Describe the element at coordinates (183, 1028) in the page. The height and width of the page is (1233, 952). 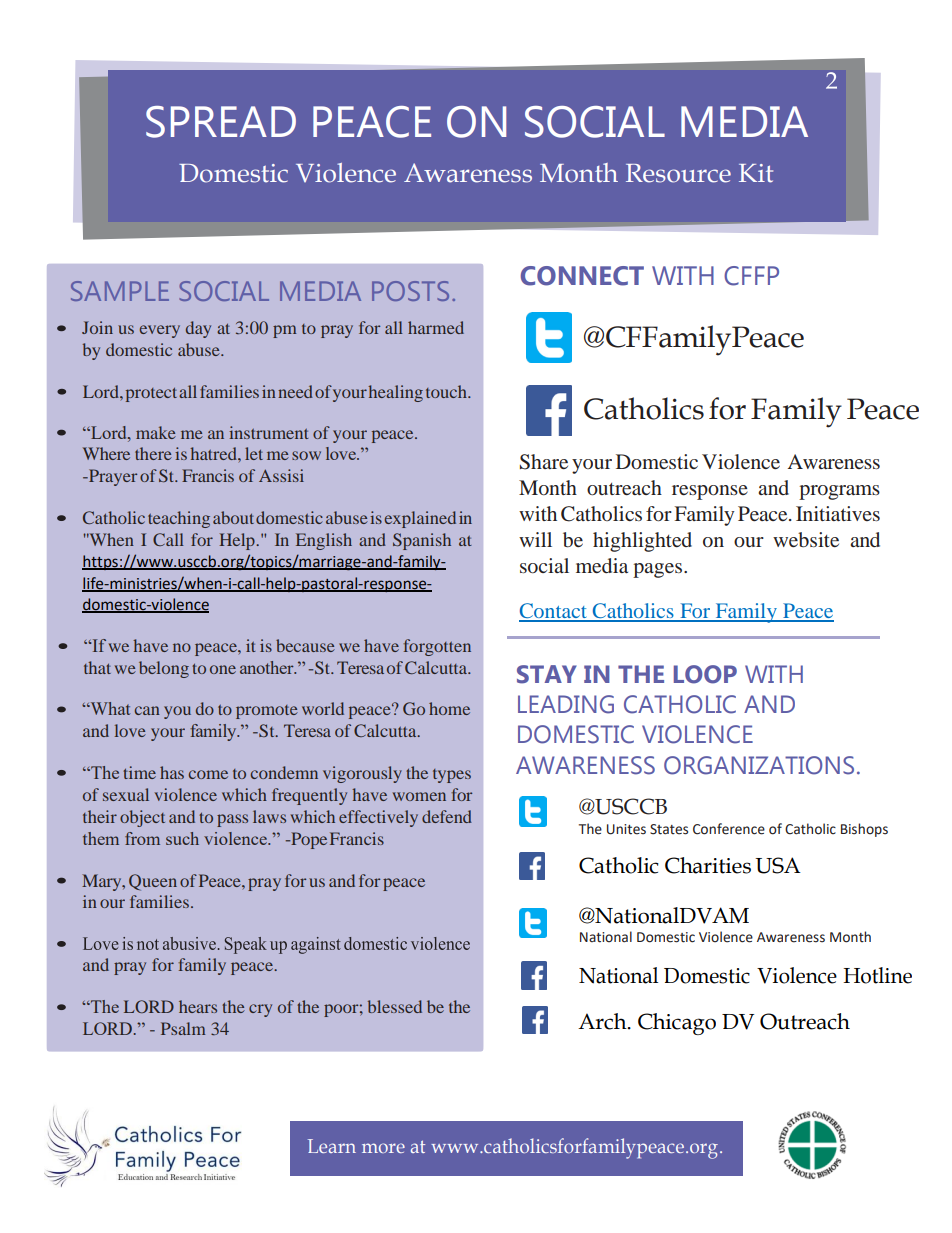
I see `Psalm` at that location.
